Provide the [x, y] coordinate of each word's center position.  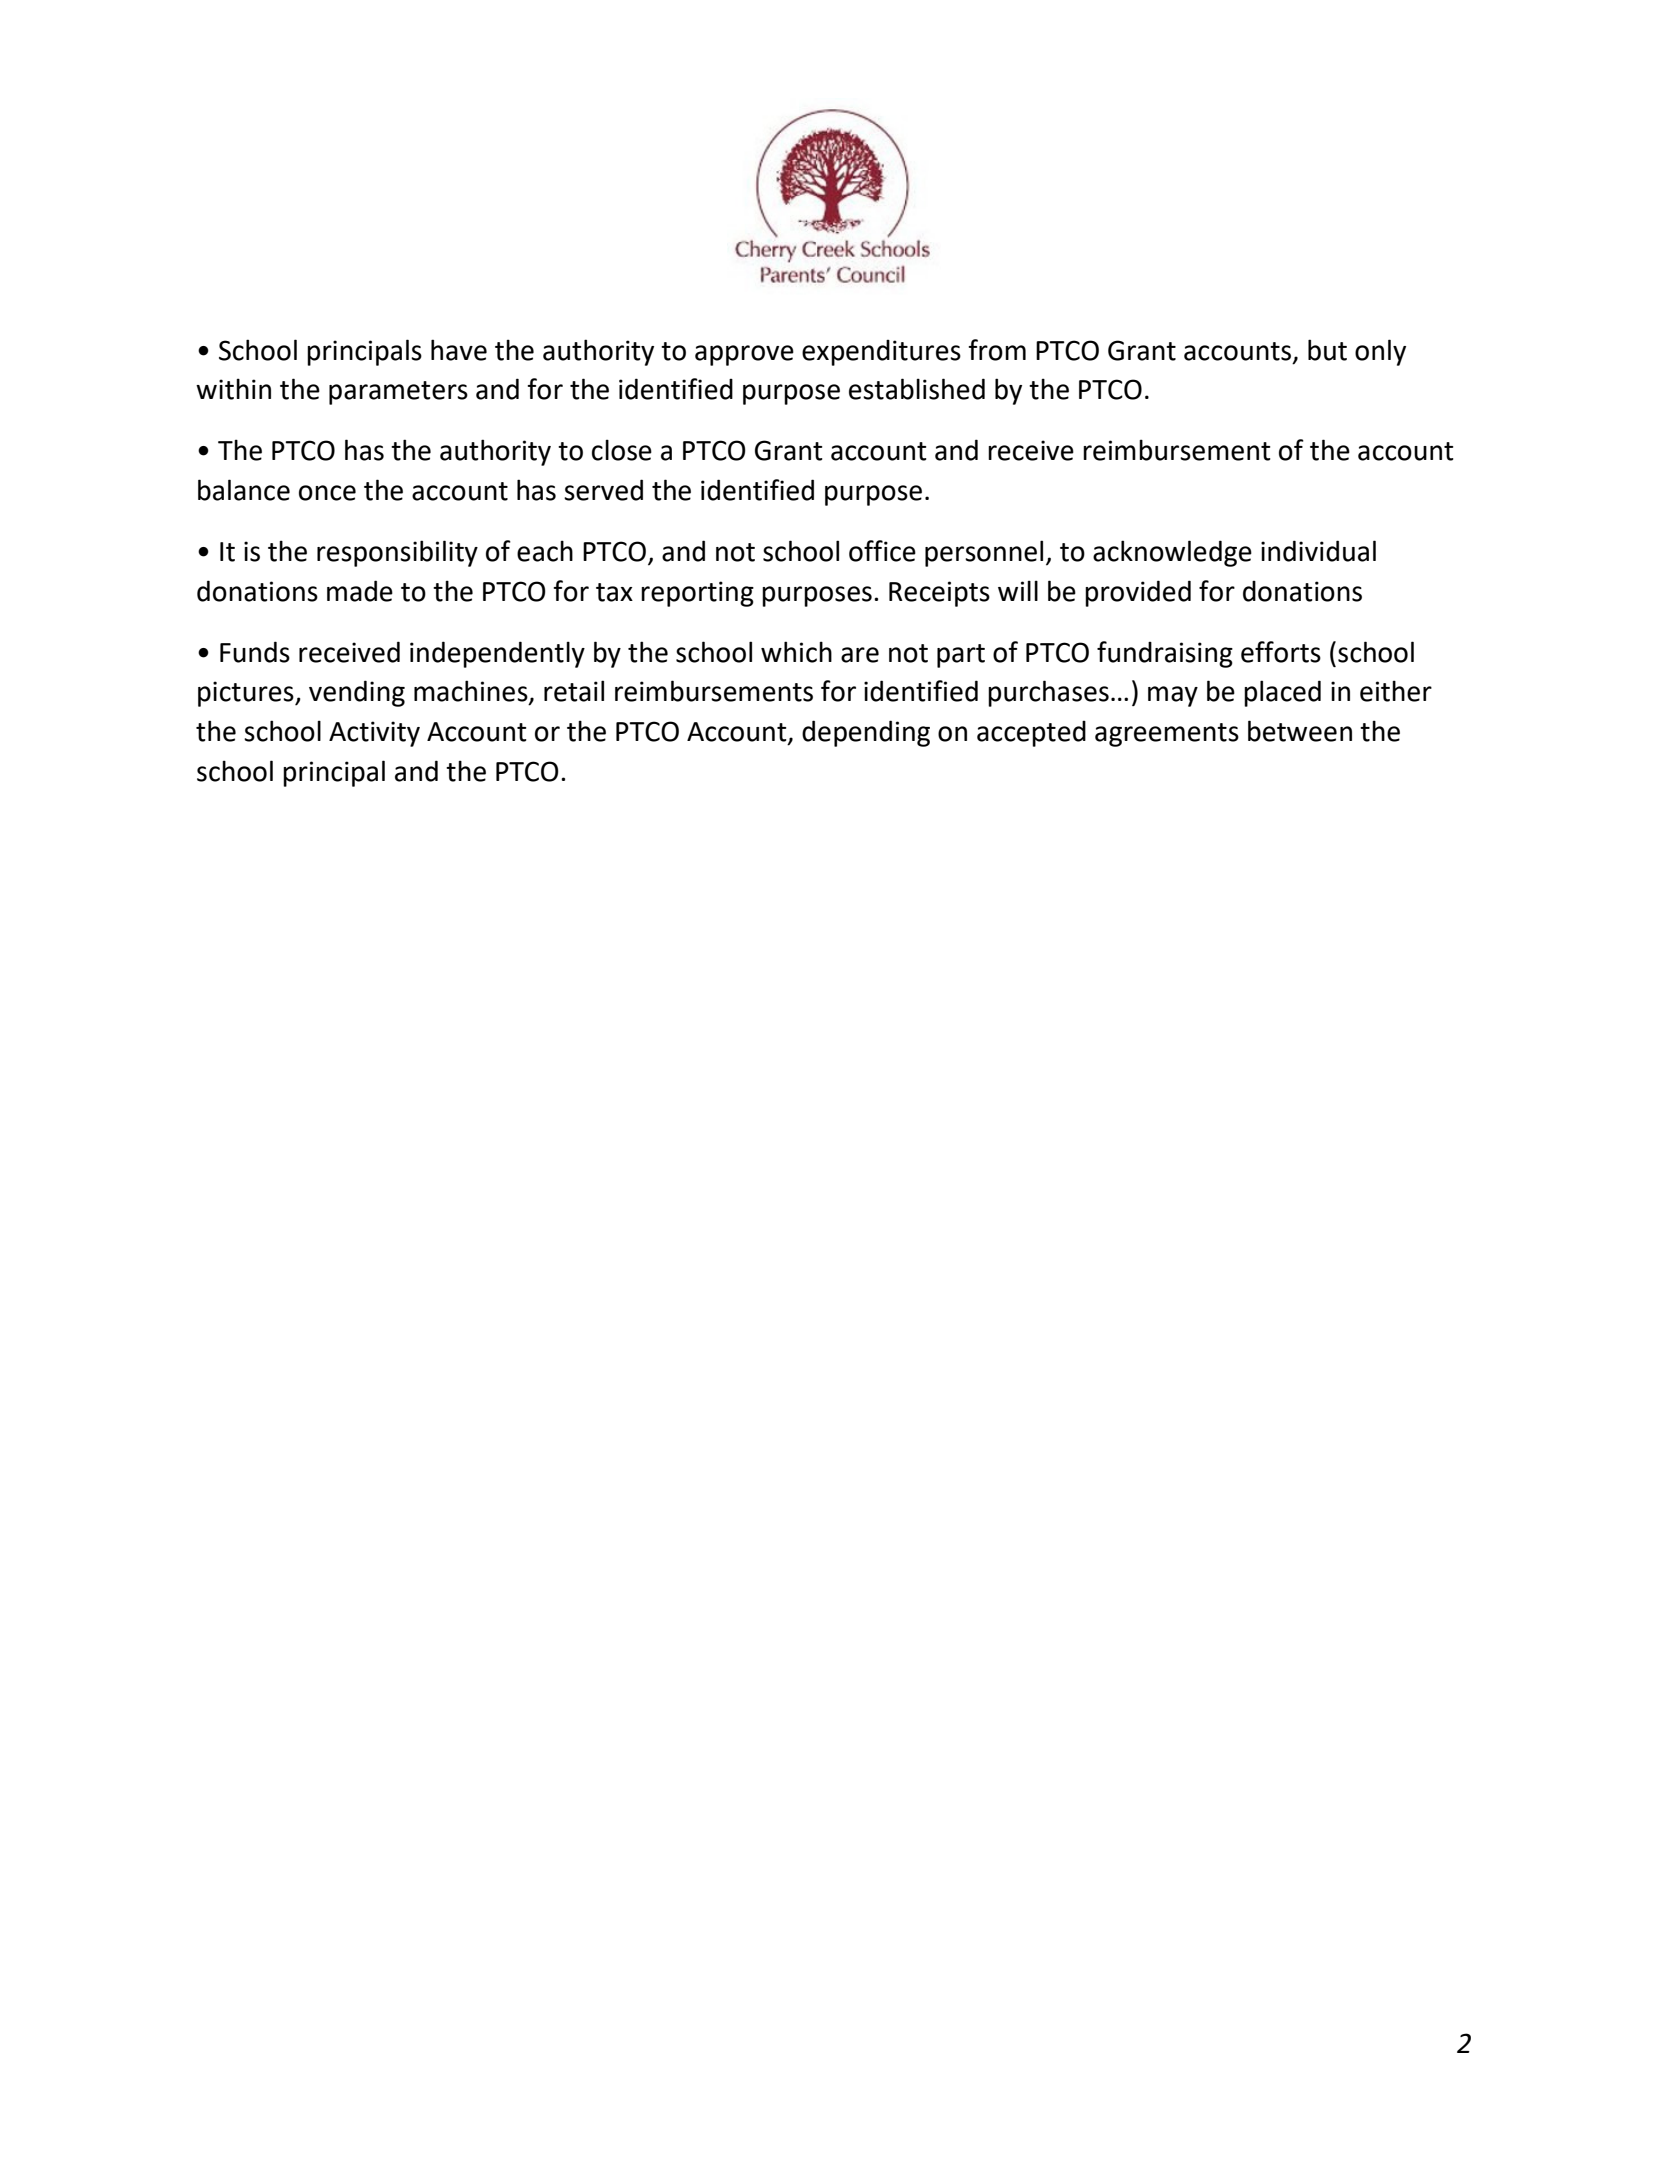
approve [744, 355]
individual [1318, 551]
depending [866, 733]
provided [1138, 593]
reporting [697, 594]
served [603, 490]
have [459, 350]
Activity [374, 734]
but [1327, 350]
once [327, 493]
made [360, 591]
